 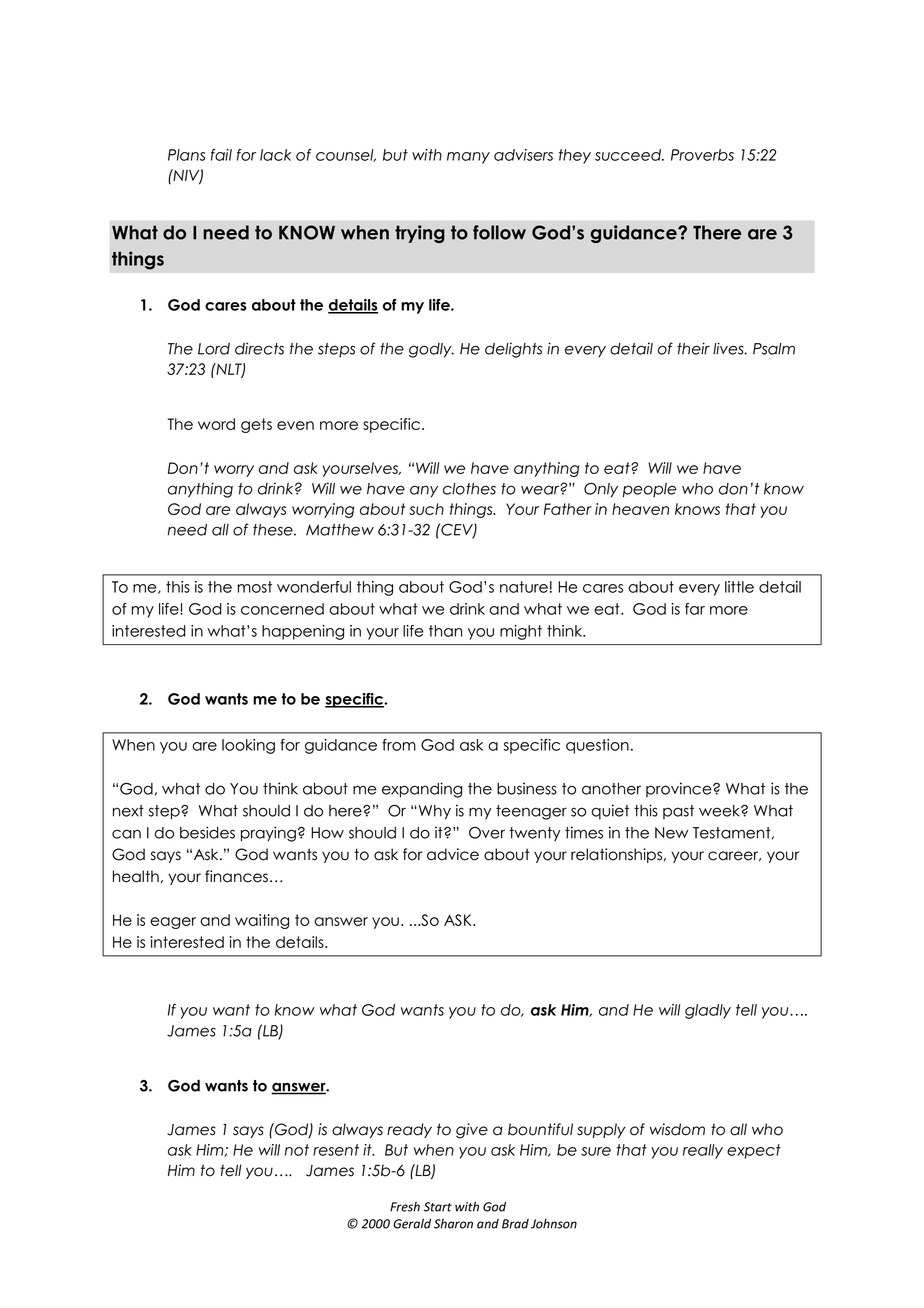 I want to click on eager, so click(x=173, y=923).
